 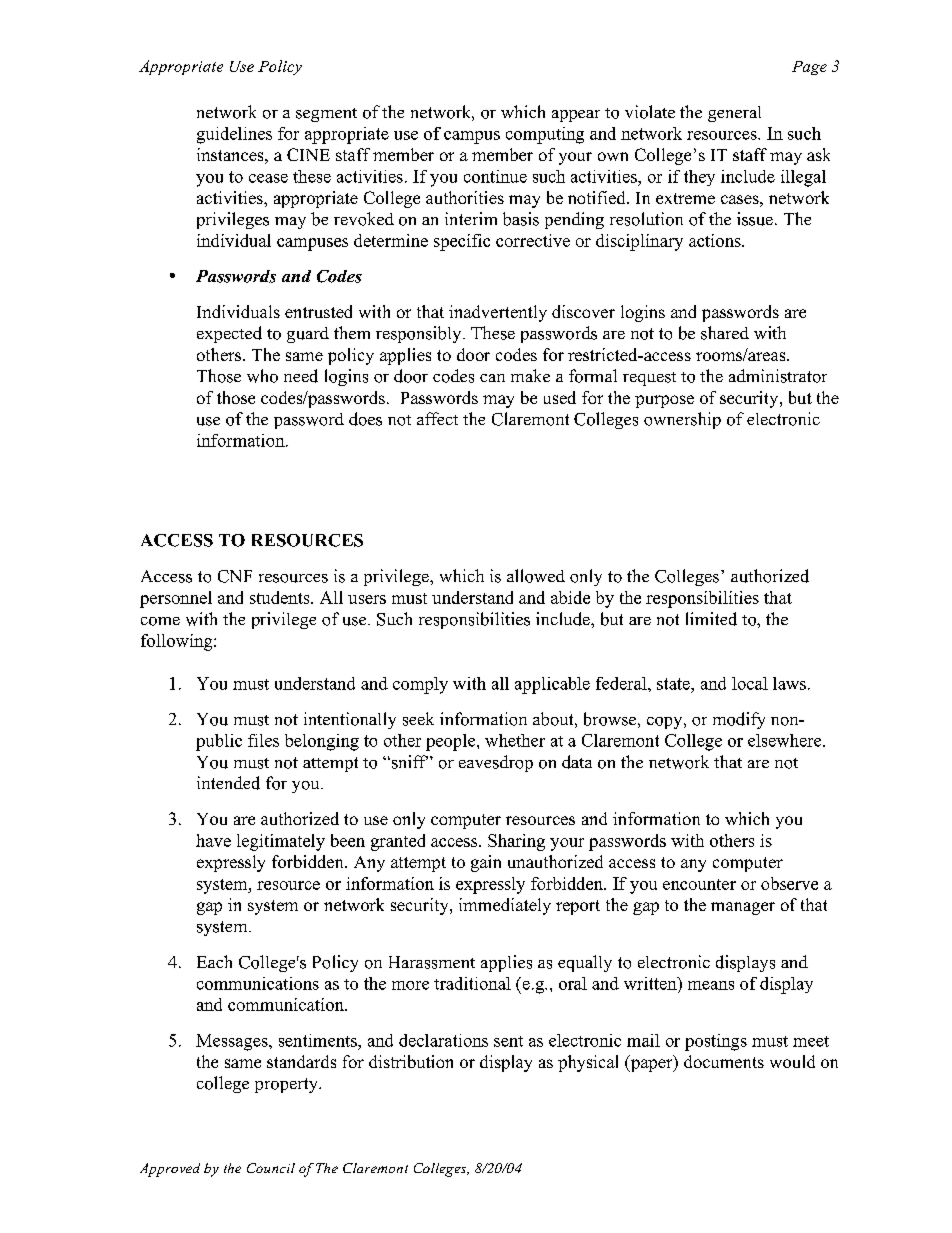 I want to click on general, so click(x=734, y=114).
